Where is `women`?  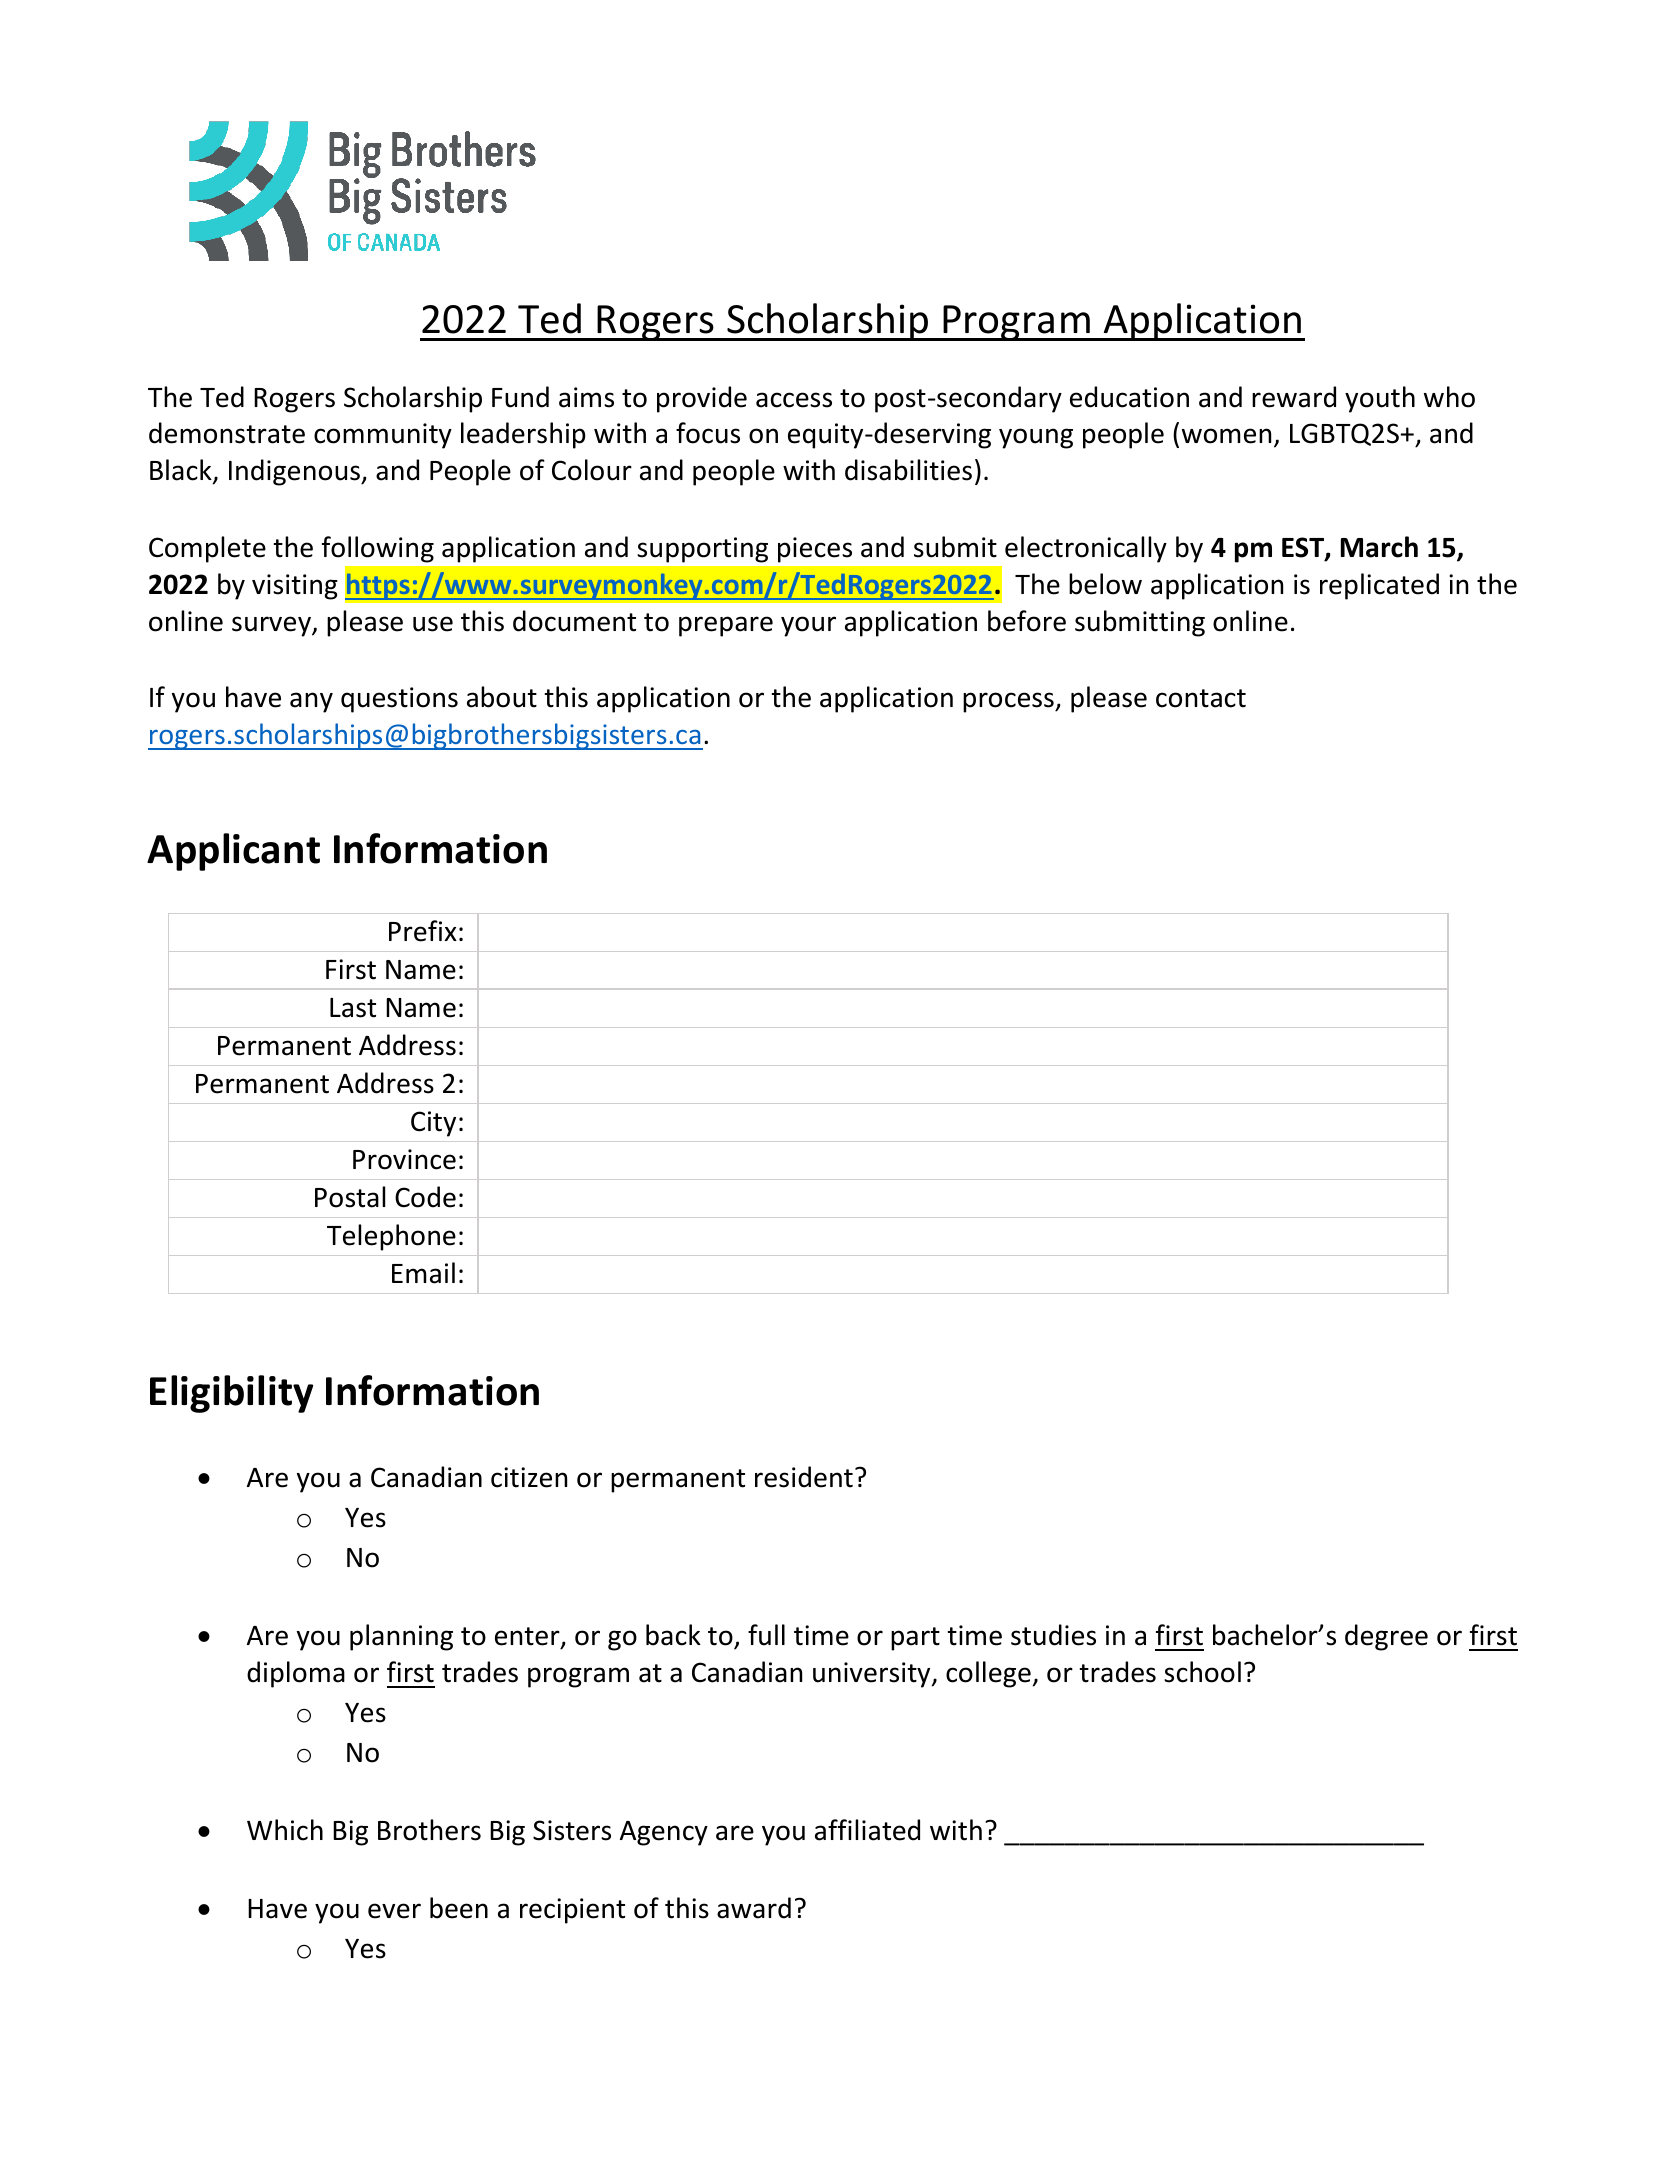 women is located at coordinates (1226, 436).
